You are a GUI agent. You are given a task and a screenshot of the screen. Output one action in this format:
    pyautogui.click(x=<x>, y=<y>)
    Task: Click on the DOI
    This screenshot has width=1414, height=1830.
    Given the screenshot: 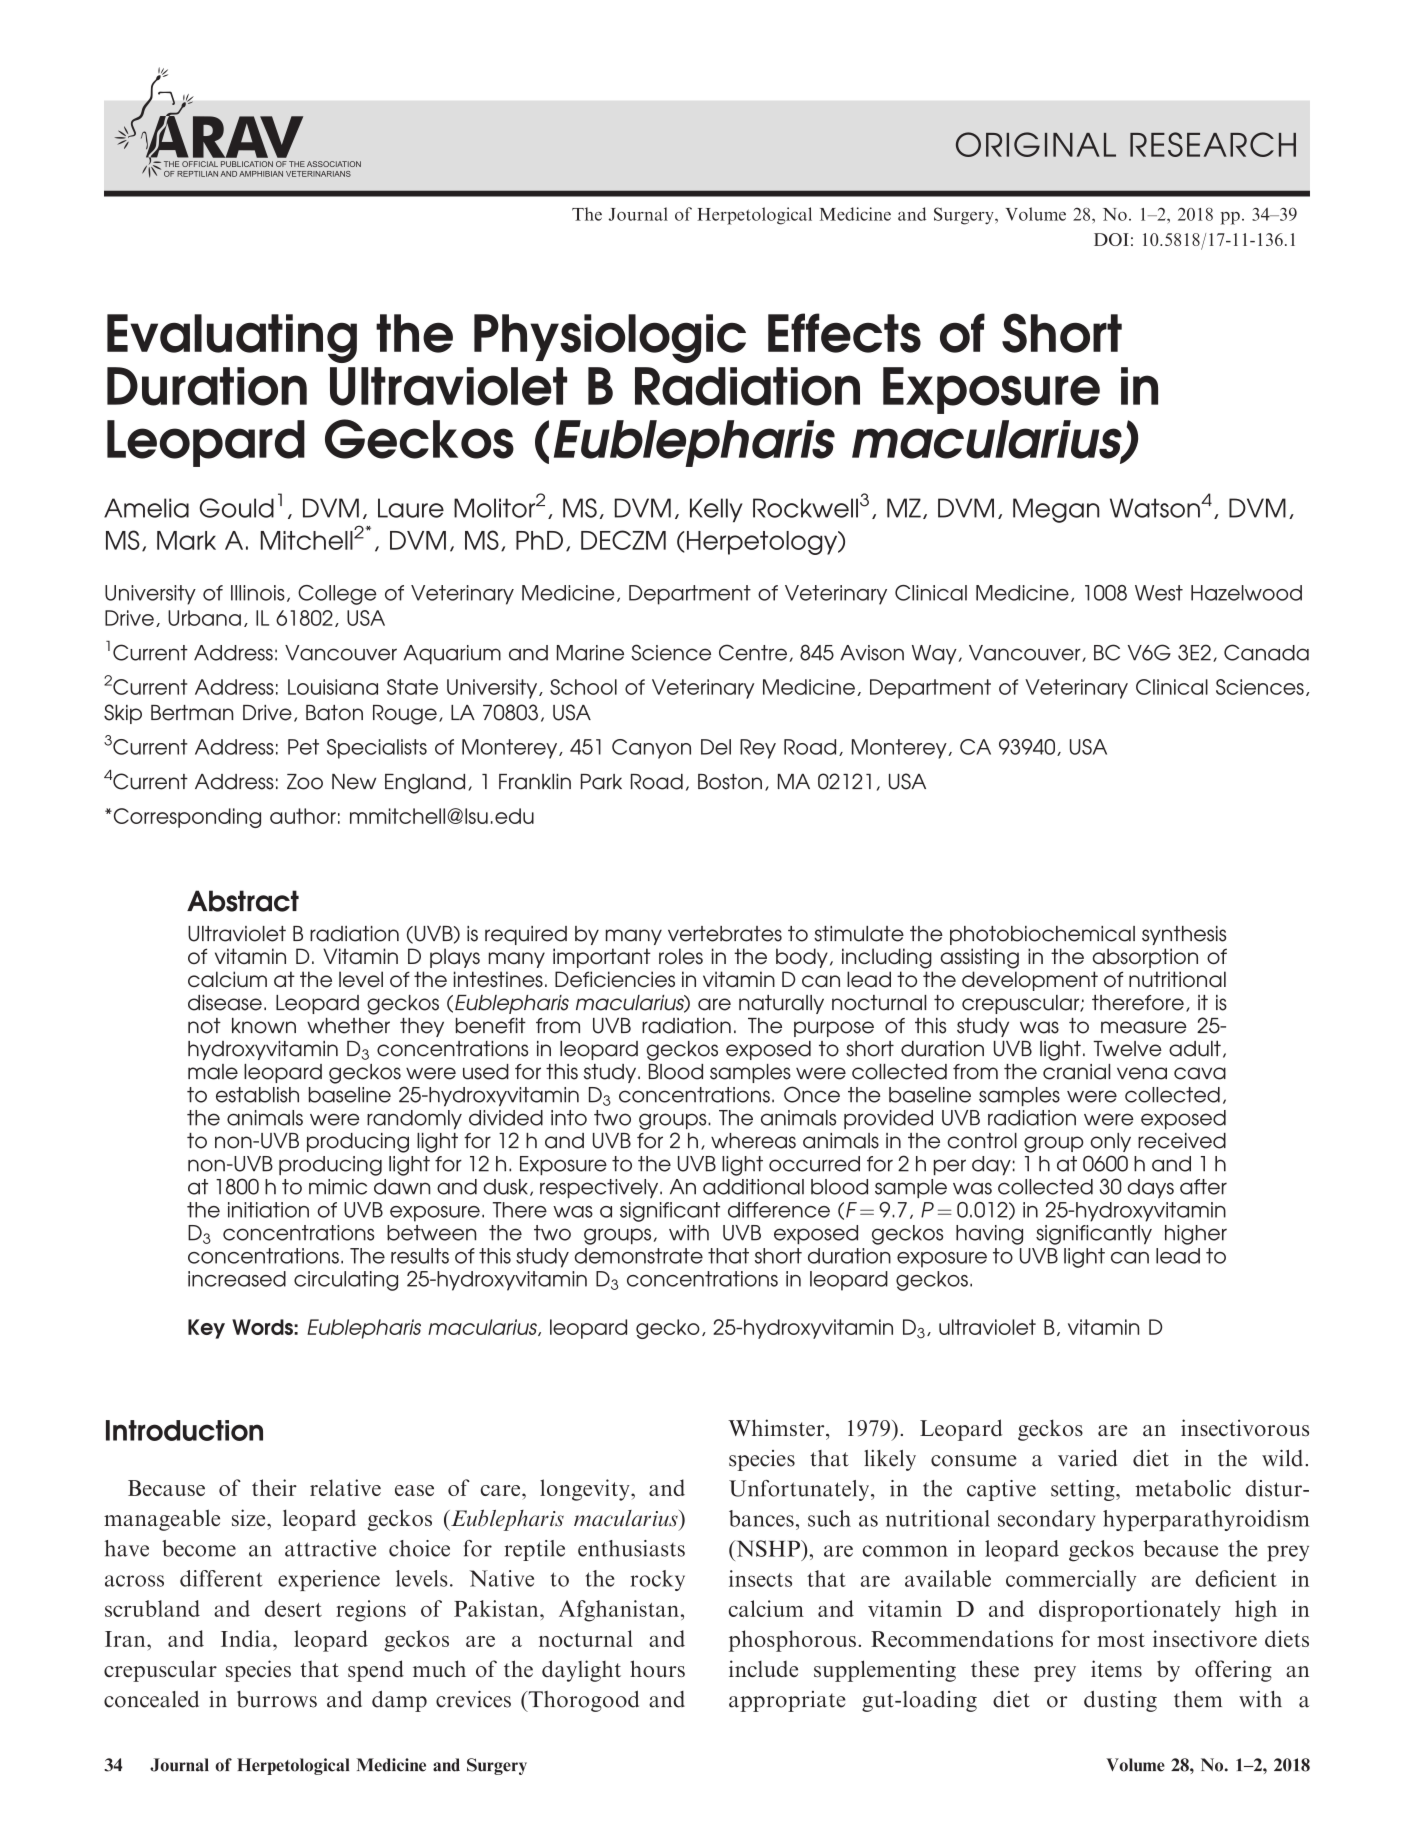 What is the action you would take?
    pyautogui.click(x=1111, y=239)
